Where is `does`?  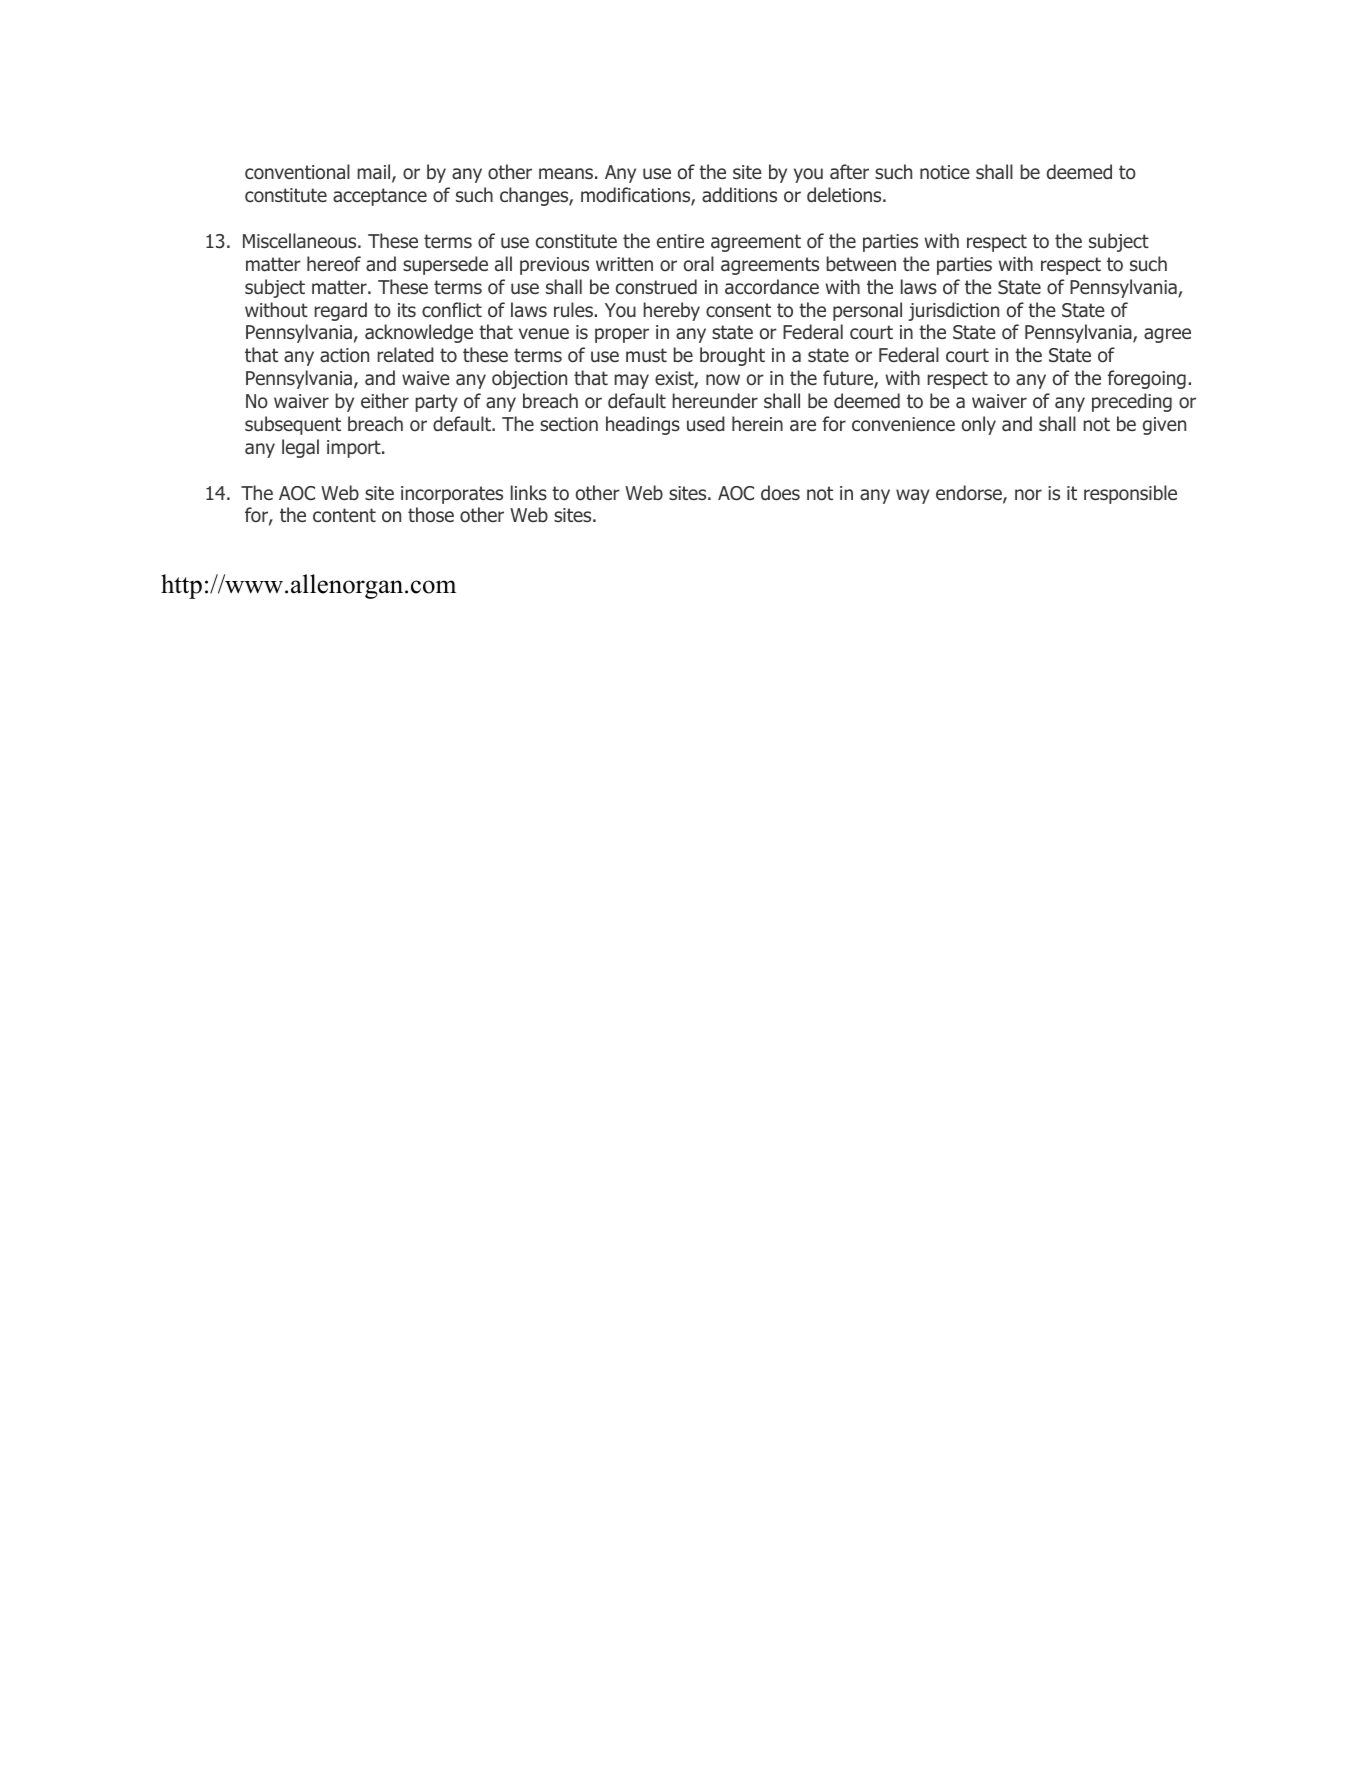 does is located at coordinates (780, 493).
